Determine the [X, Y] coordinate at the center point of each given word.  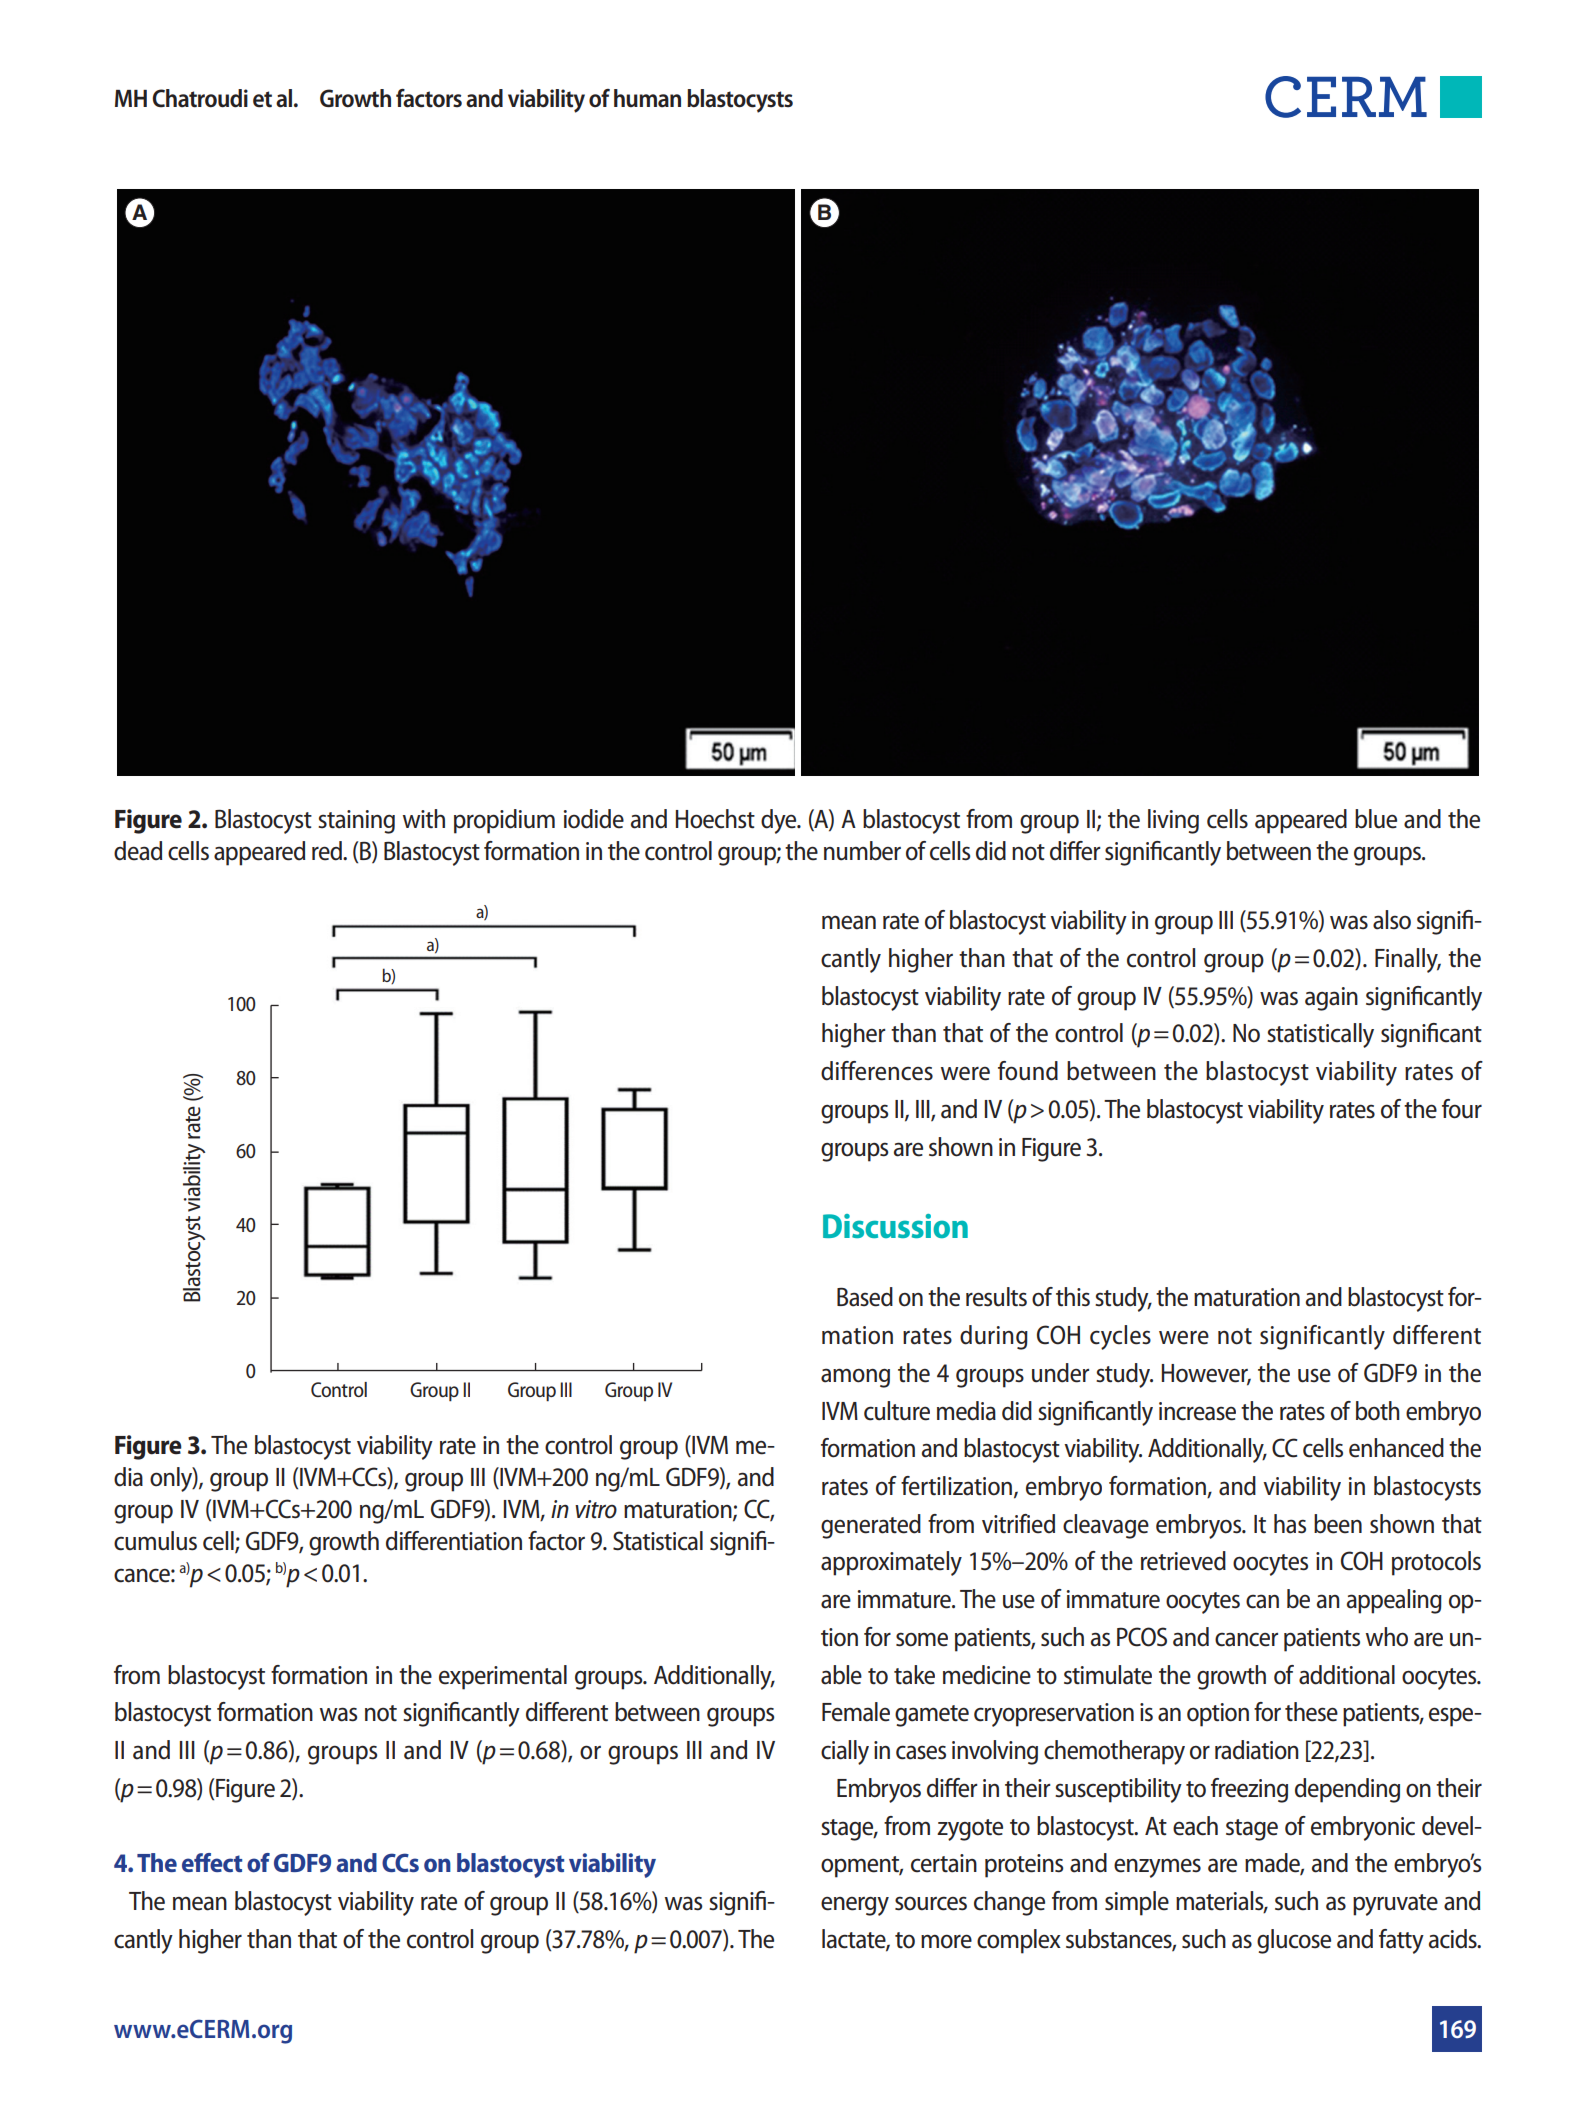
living [1173, 821]
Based [865, 1297]
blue [1376, 819]
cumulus [155, 1541]
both [1378, 1411]
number [862, 851]
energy [855, 1906]
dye [780, 821]
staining [356, 822]
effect [212, 1862]
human [647, 98]
